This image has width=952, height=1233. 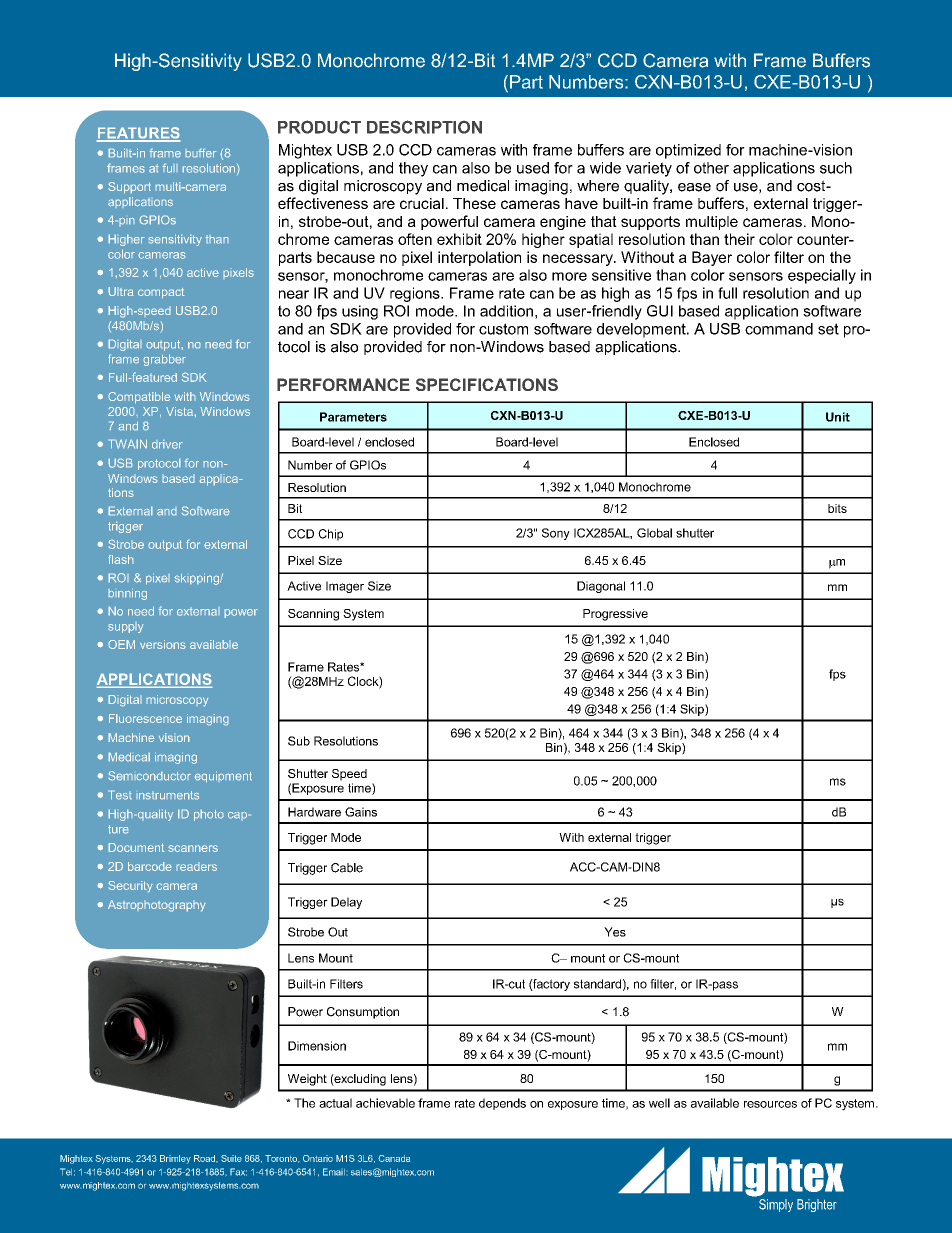 What do you see at coordinates (167, 444) in the image?
I see `driver` at bounding box center [167, 444].
